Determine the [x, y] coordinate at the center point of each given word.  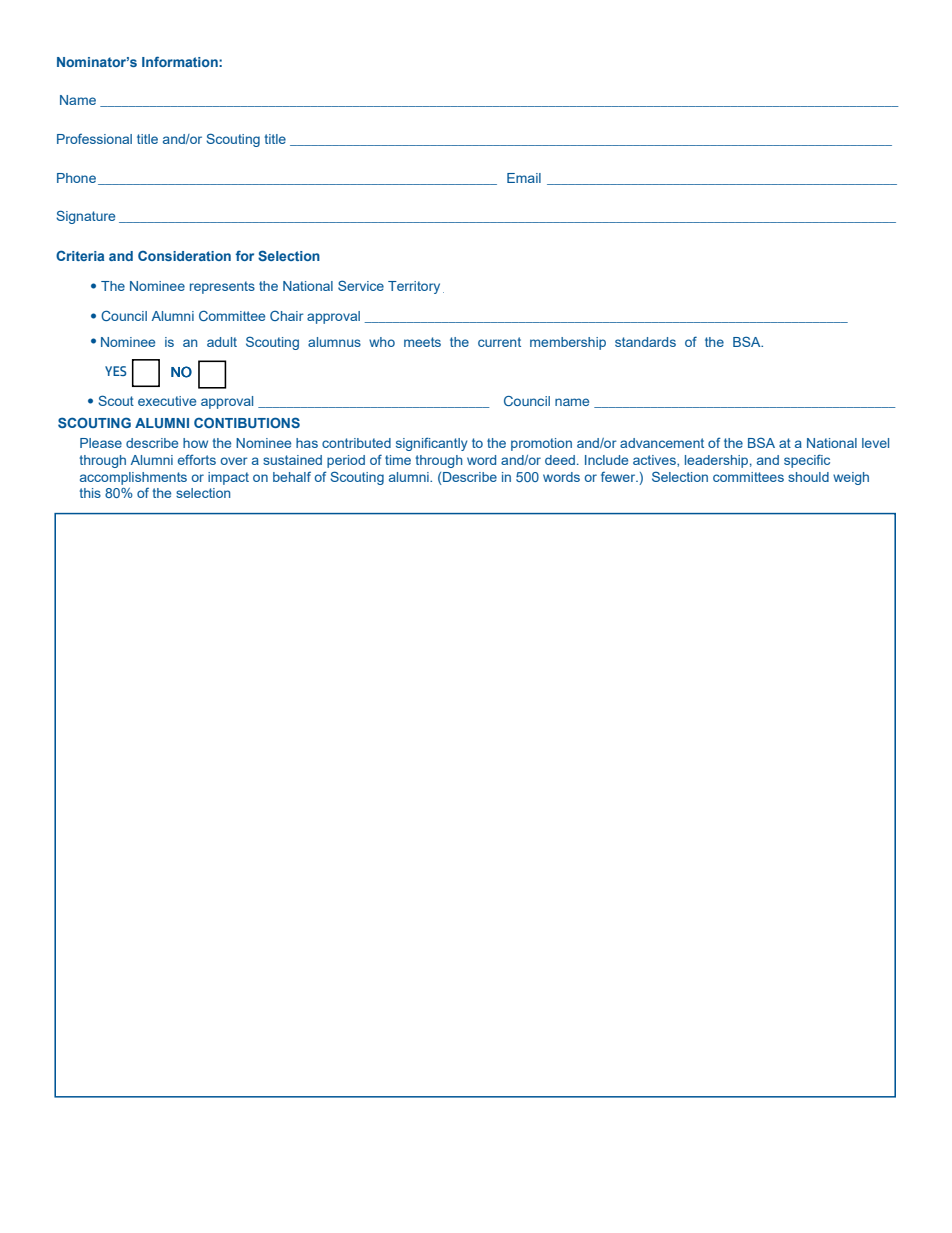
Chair [287, 315]
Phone [76, 178]
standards [645, 342]
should [808, 477]
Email [524, 178]
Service [361, 285]
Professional [94, 139]
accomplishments [133, 478]
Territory [414, 287]
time [398, 460]
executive [167, 401]
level [875, 443]
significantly [432, 444]
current [499, 342]
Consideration [184, 256]
